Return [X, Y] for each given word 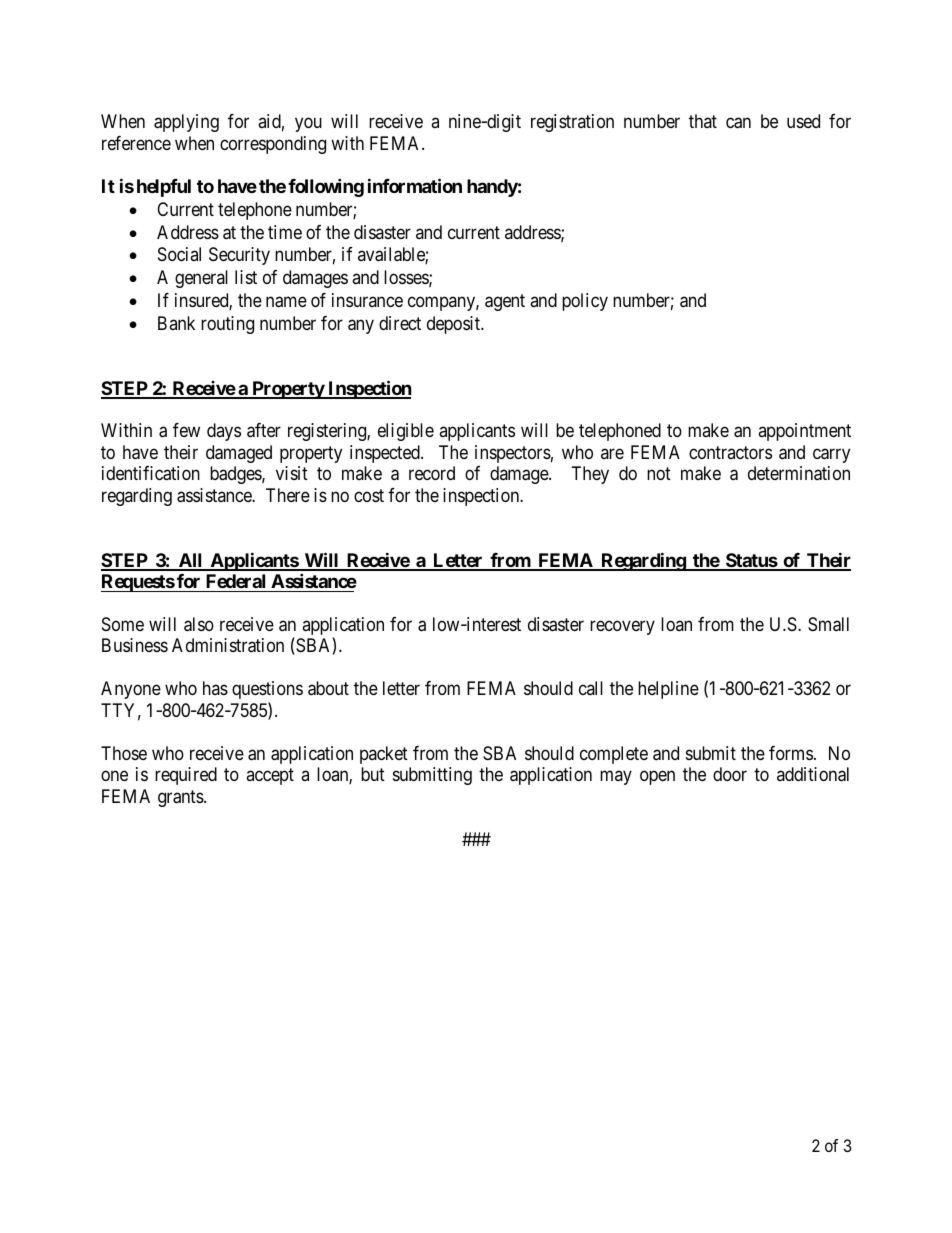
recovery [622, 627]
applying [186, 123]
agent [505, 302]
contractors [730, 452]
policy [585, 302]
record [432, 473]
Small [828, 624]
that [703, 121]
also [199, 624]
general [201, 279]
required [186, 776]
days [224, 432]
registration [572, 123]
